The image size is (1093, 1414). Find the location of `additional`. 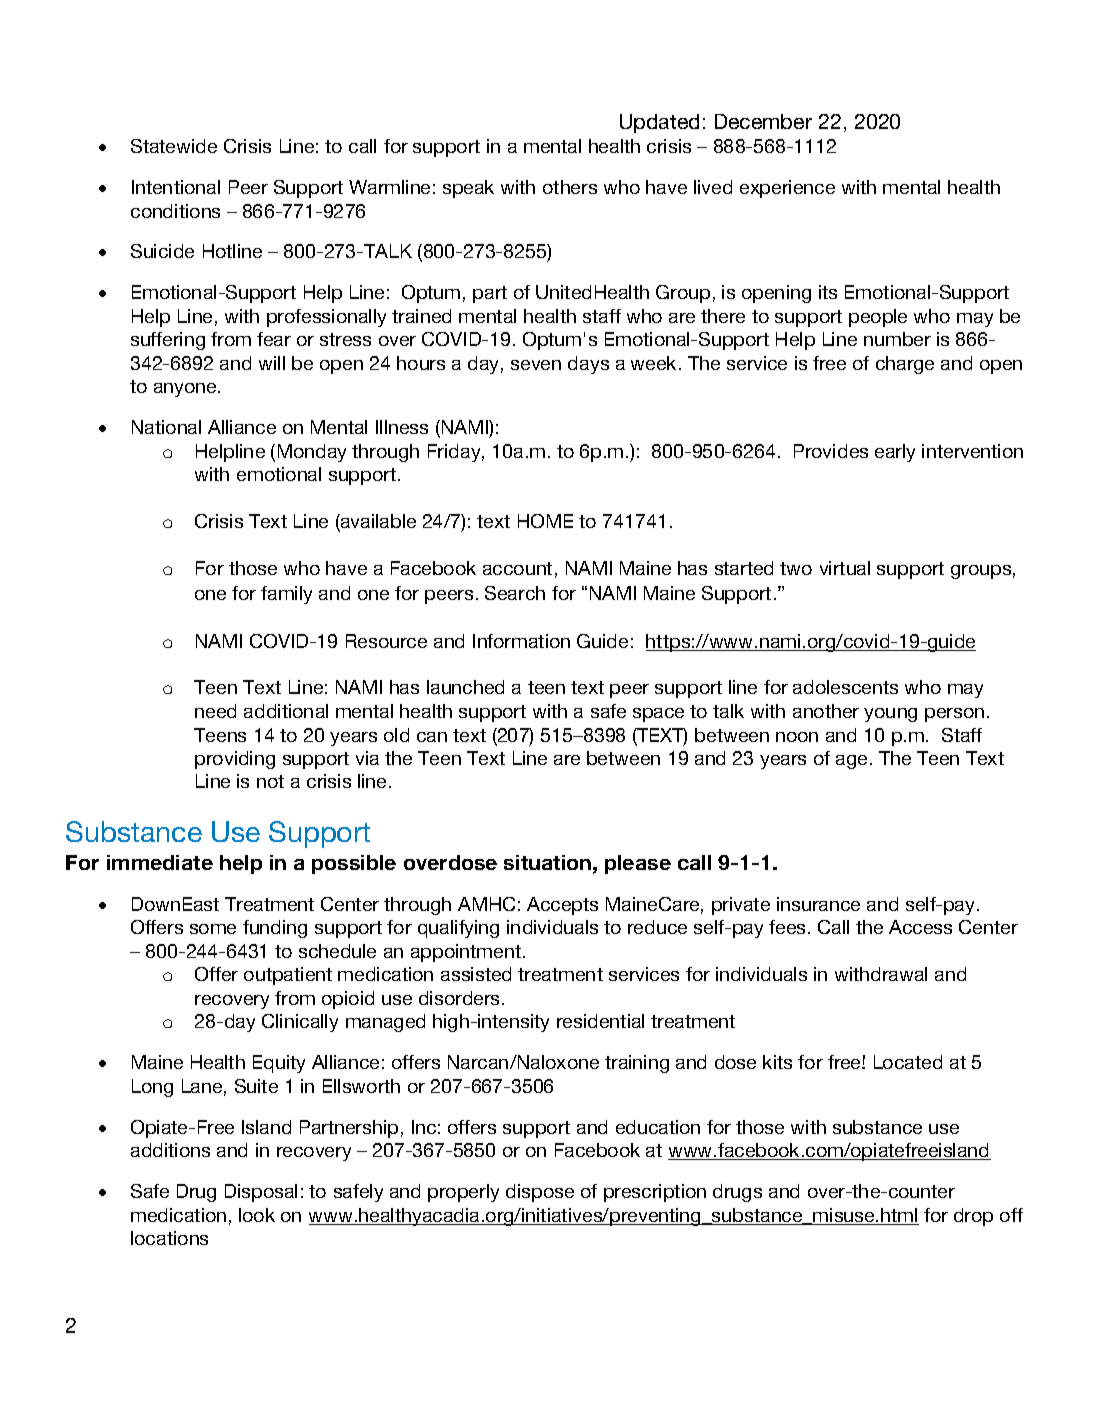

additional is located at coordinates (286, 711).
